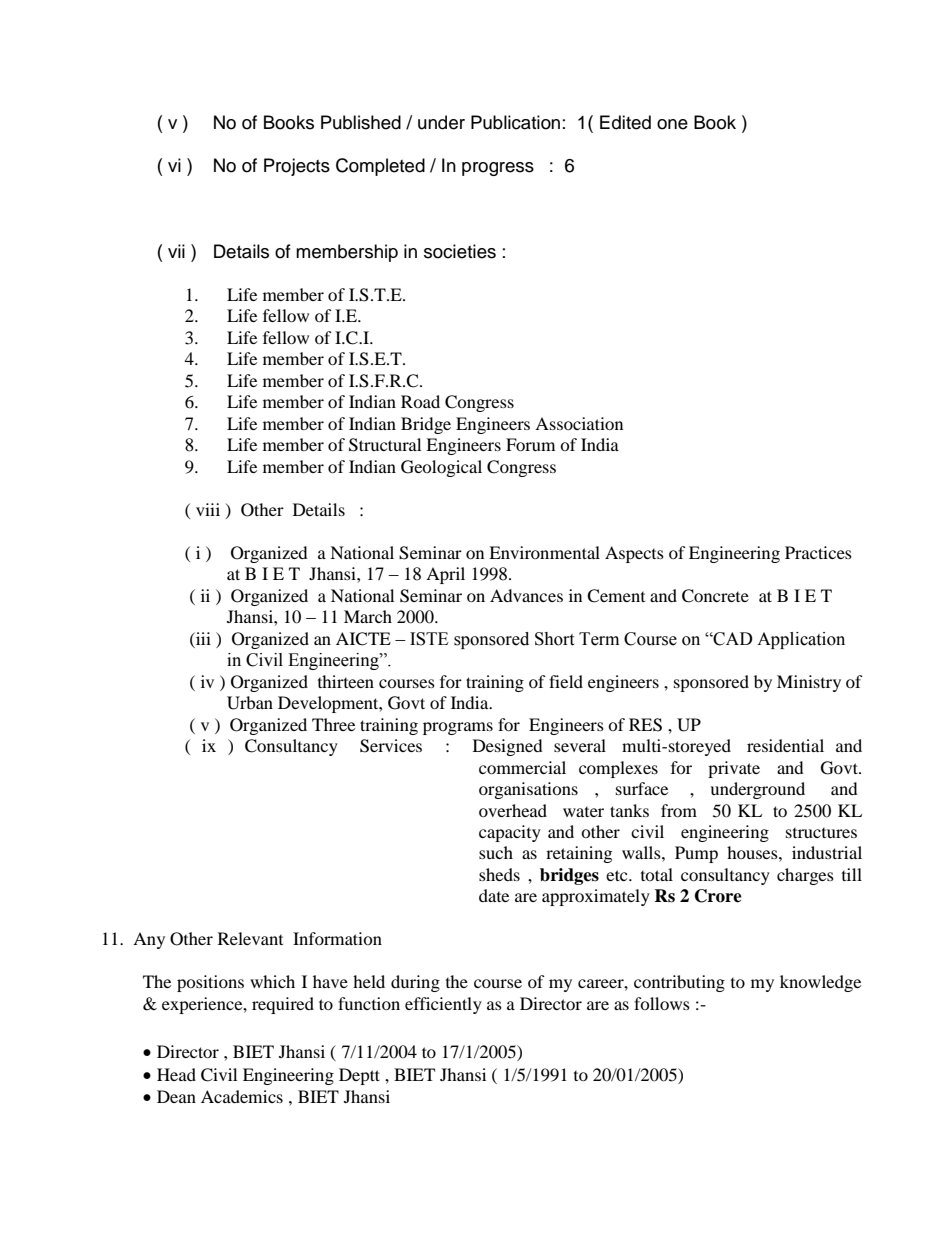  What do you see at coordinates (508, 747) in the page?
I see `Designed` at bounding box center [508, 747].
